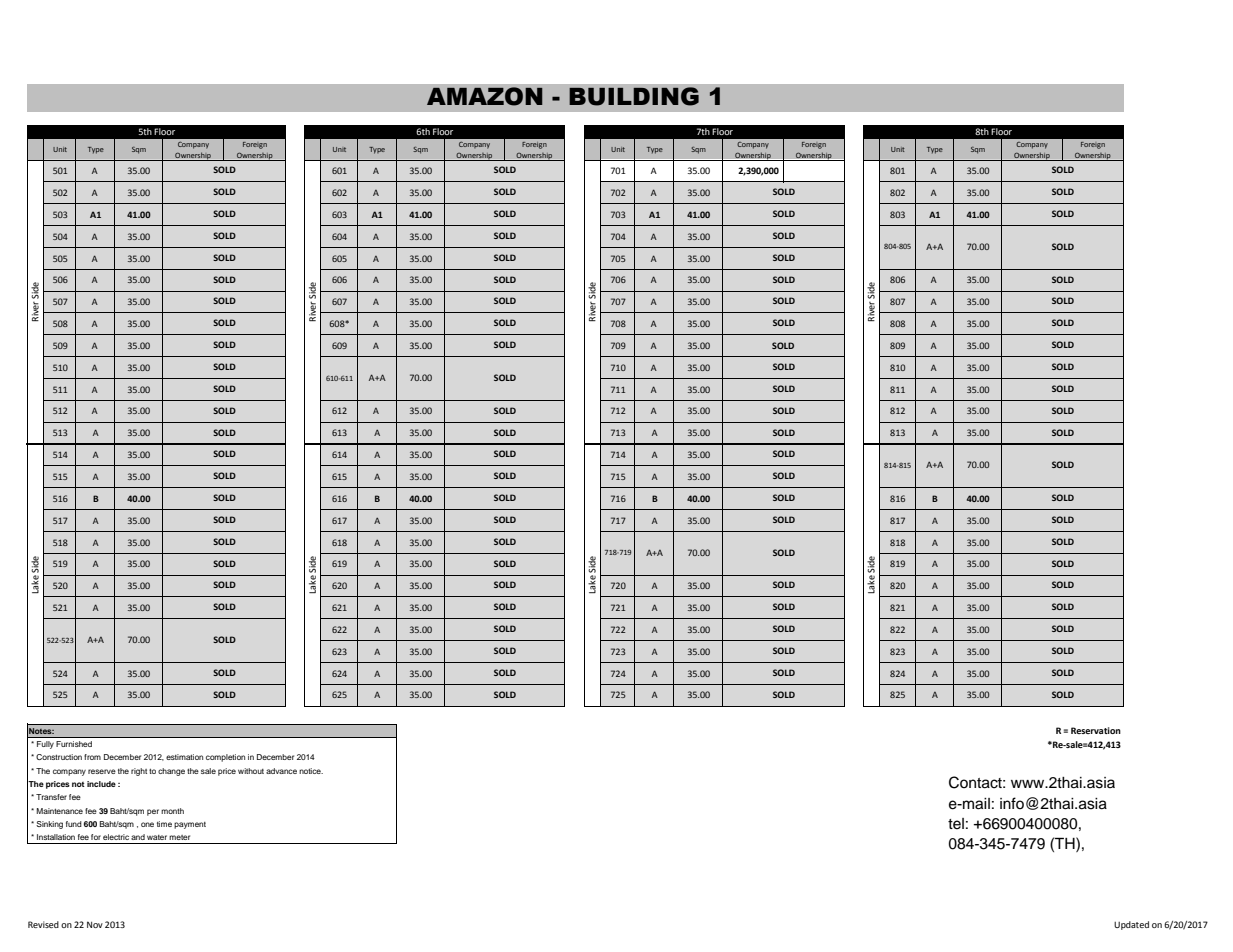 The height and width of the screenshot is (952, 1233). Describe the element at coordinates (485, 96) in the screenshot. I see `AMAZON` at that location.
